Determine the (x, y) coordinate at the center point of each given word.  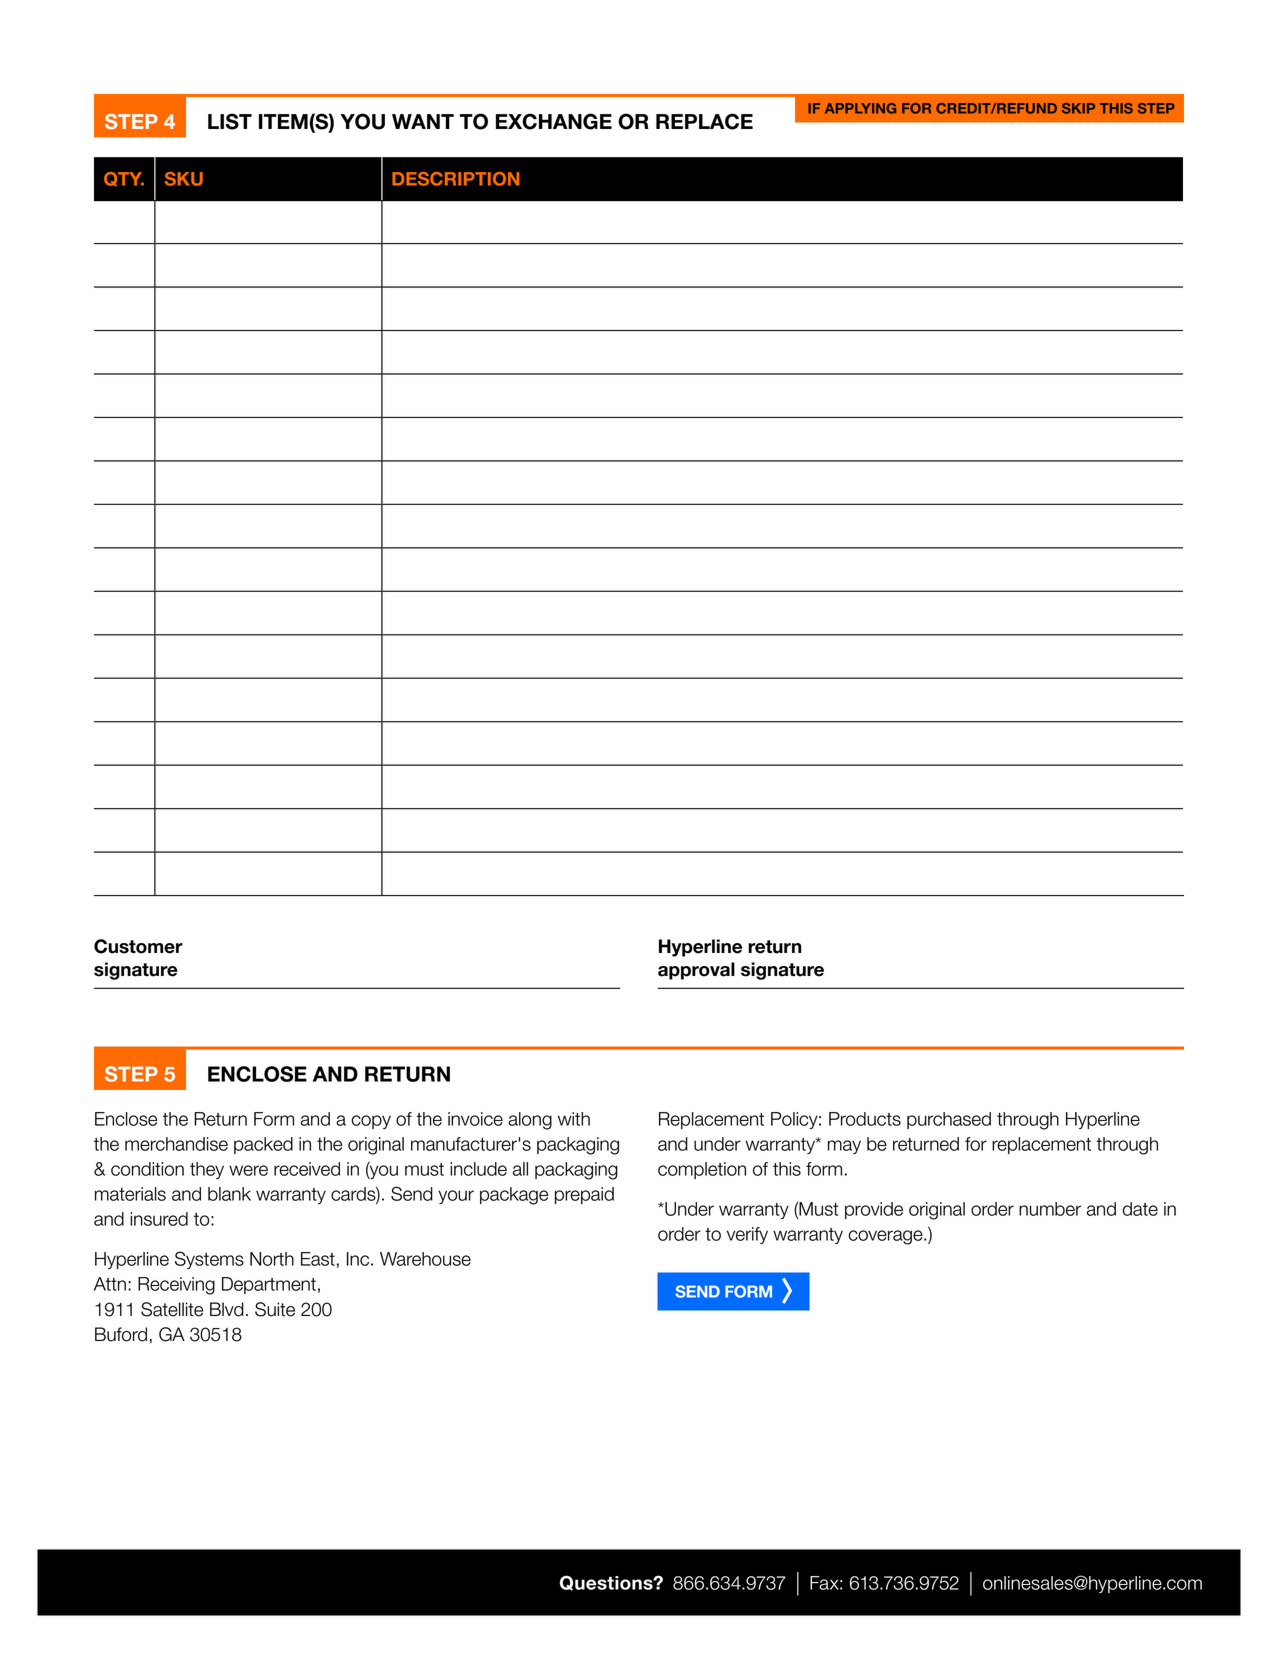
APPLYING (860, 108)
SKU (184, 179)
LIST (230, 121)
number (1050, 1209)
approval (696, 971)
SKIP (1078, 108)
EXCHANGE (554, 121)
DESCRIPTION (455, 179)
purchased (949, 1120)
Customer (138, 946)
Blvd (227, 1309)
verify (747, 1235)
